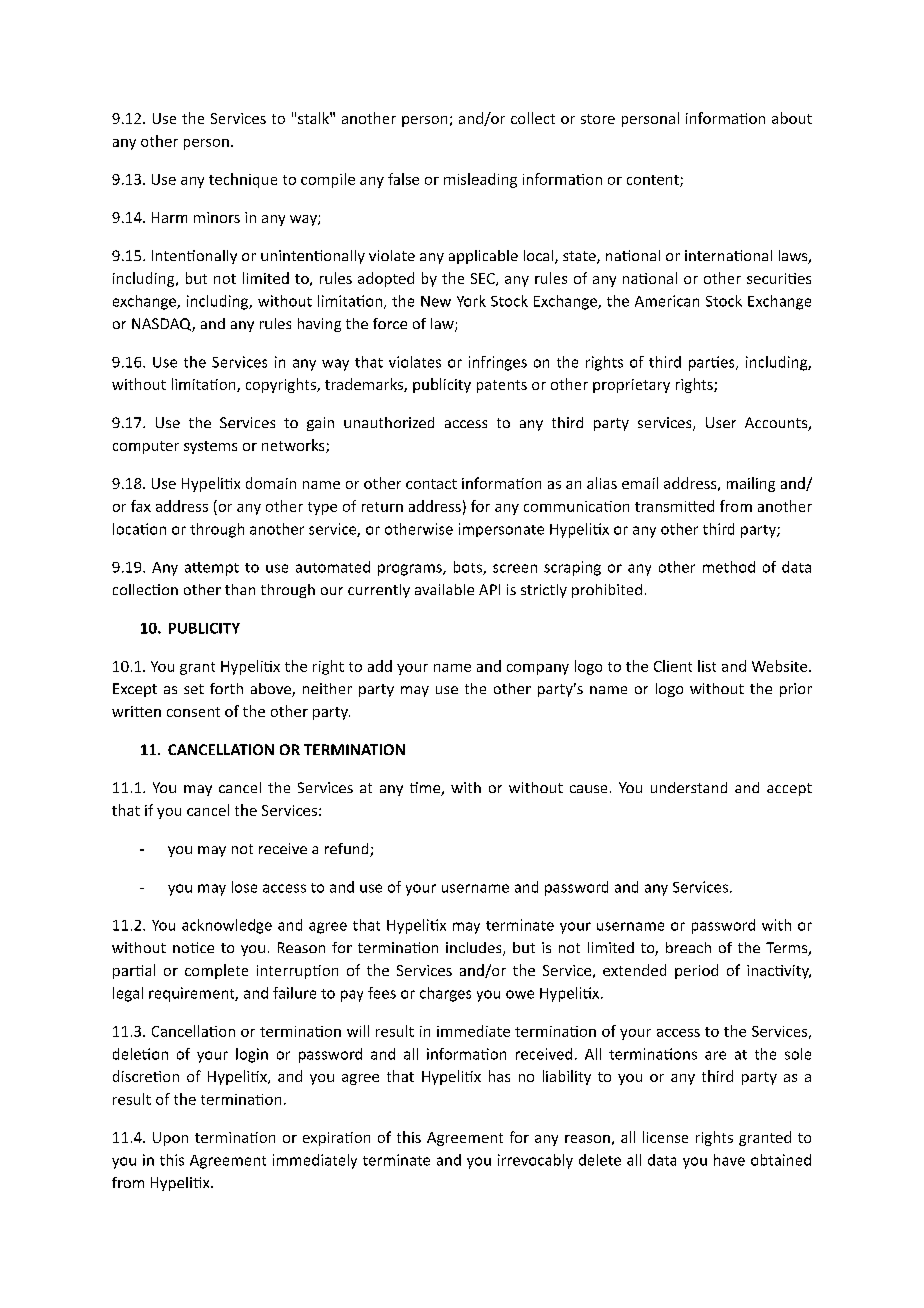 Image resolution: width=924 pixels, height=1308 pixels. What do you see at coordinates (431, 484) in the screenshot?
I see `contact` at bounding box center [431, 484].
